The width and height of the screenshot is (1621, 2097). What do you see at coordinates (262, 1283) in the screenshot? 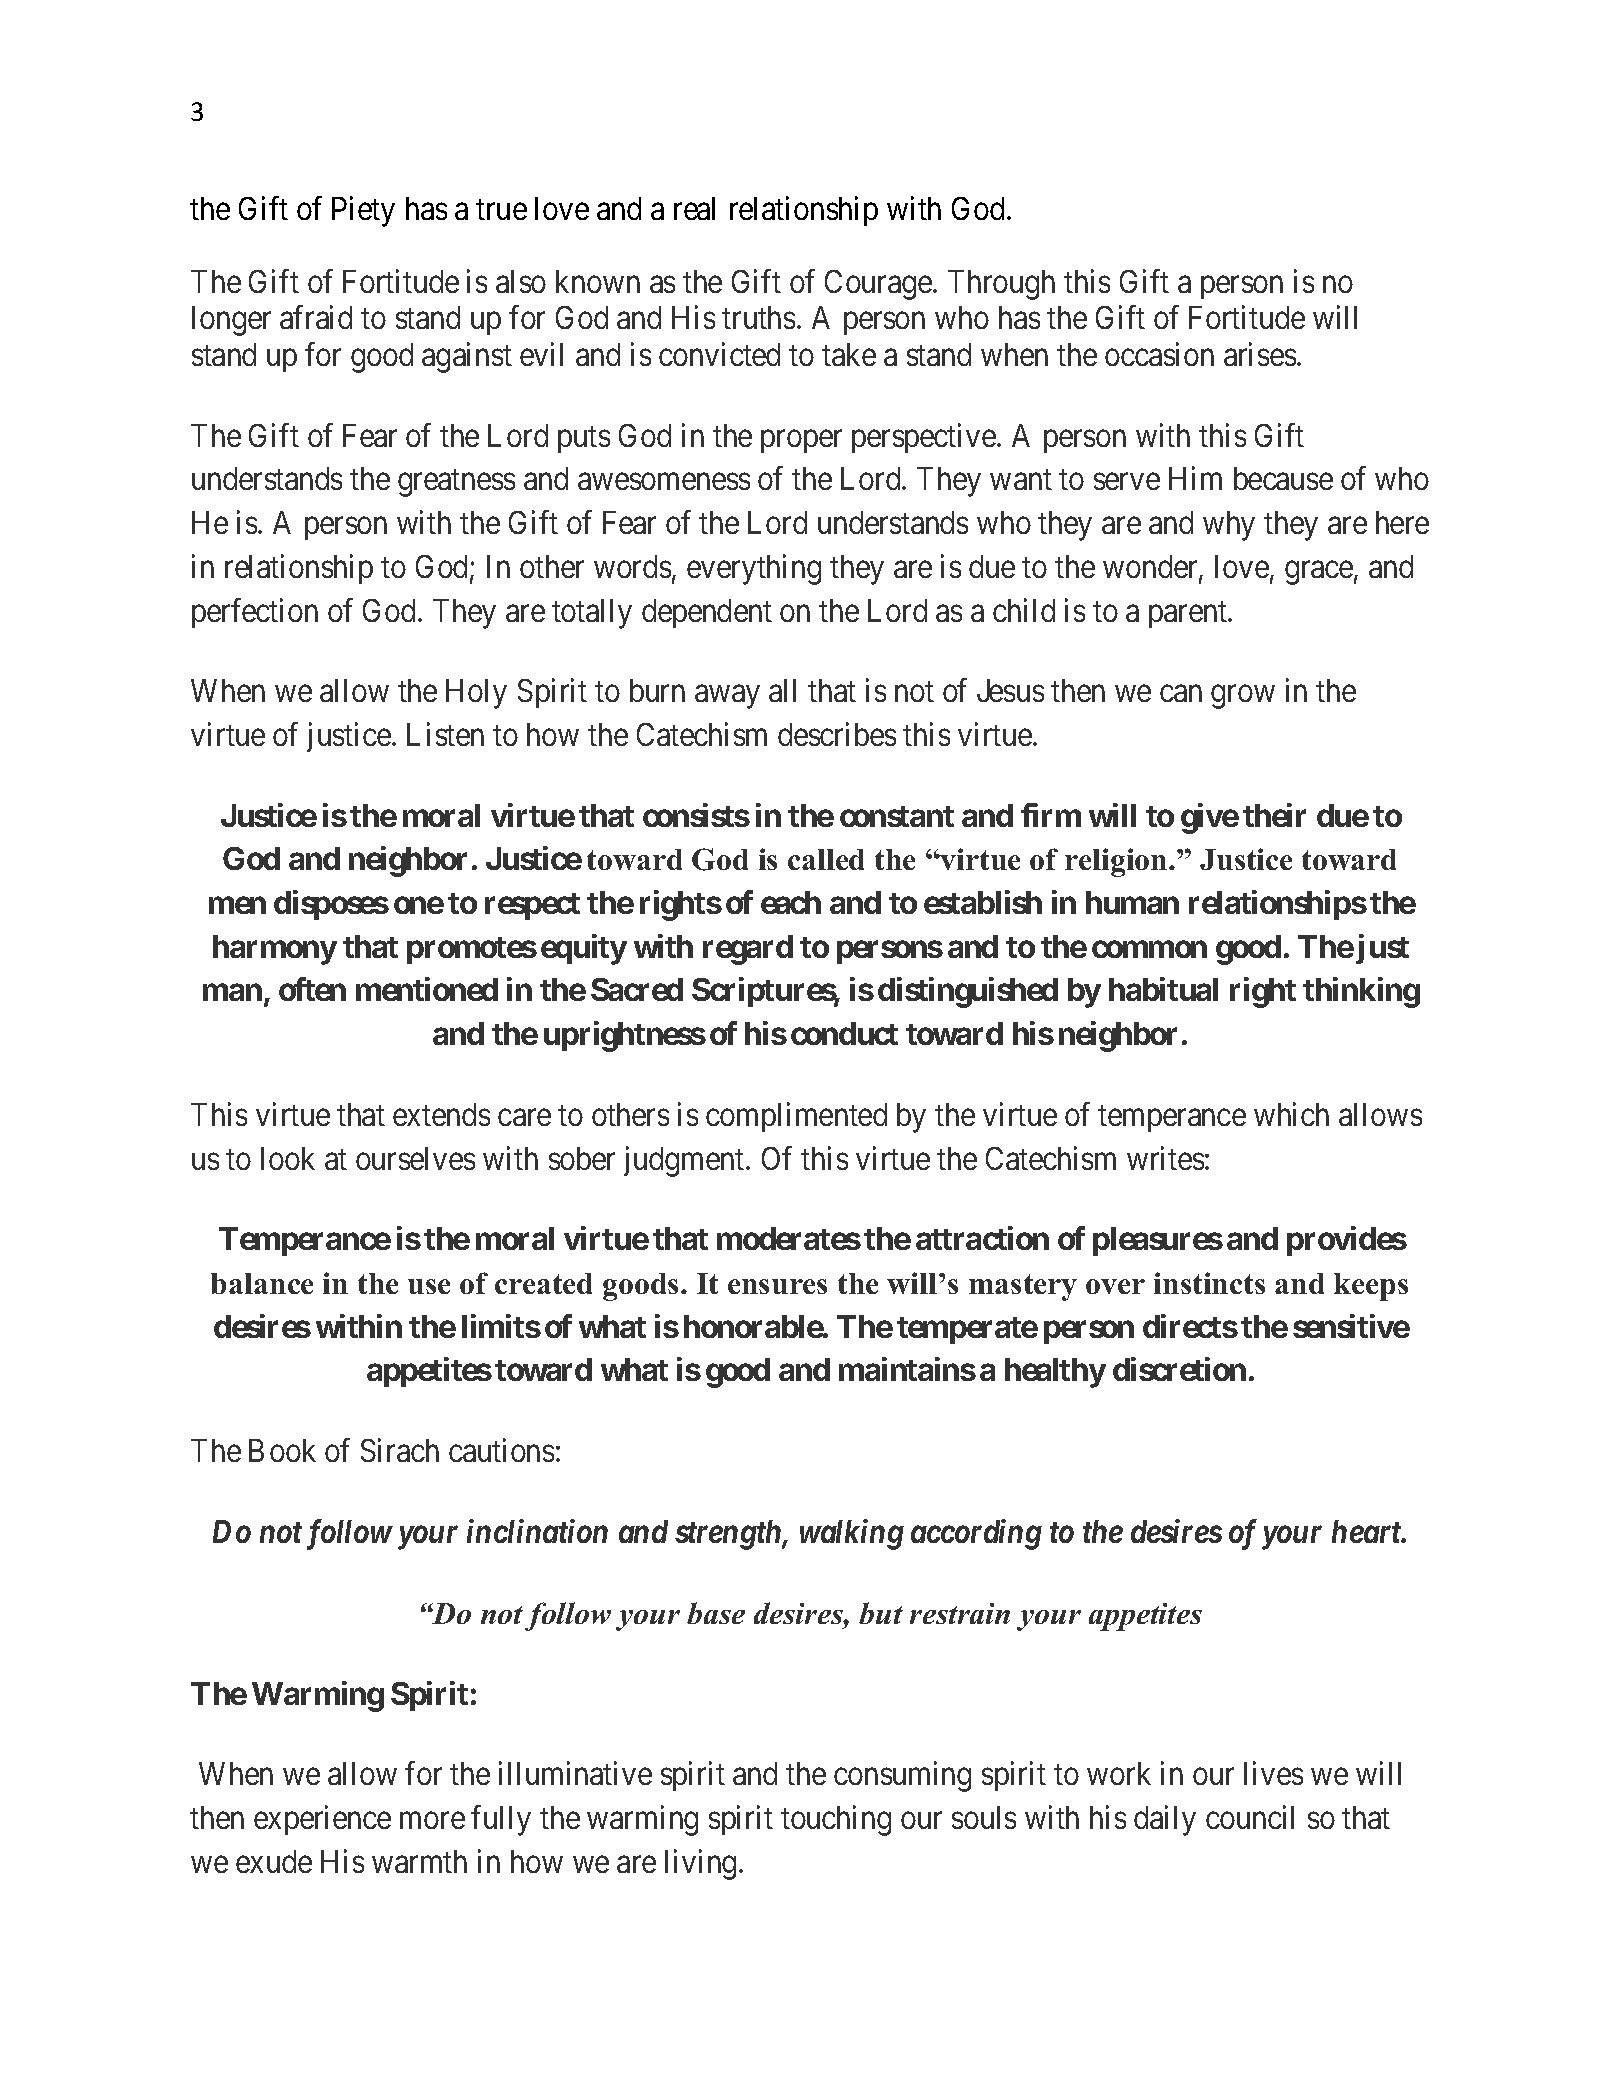
I see `balance` at bounding box center [262, 1283].
